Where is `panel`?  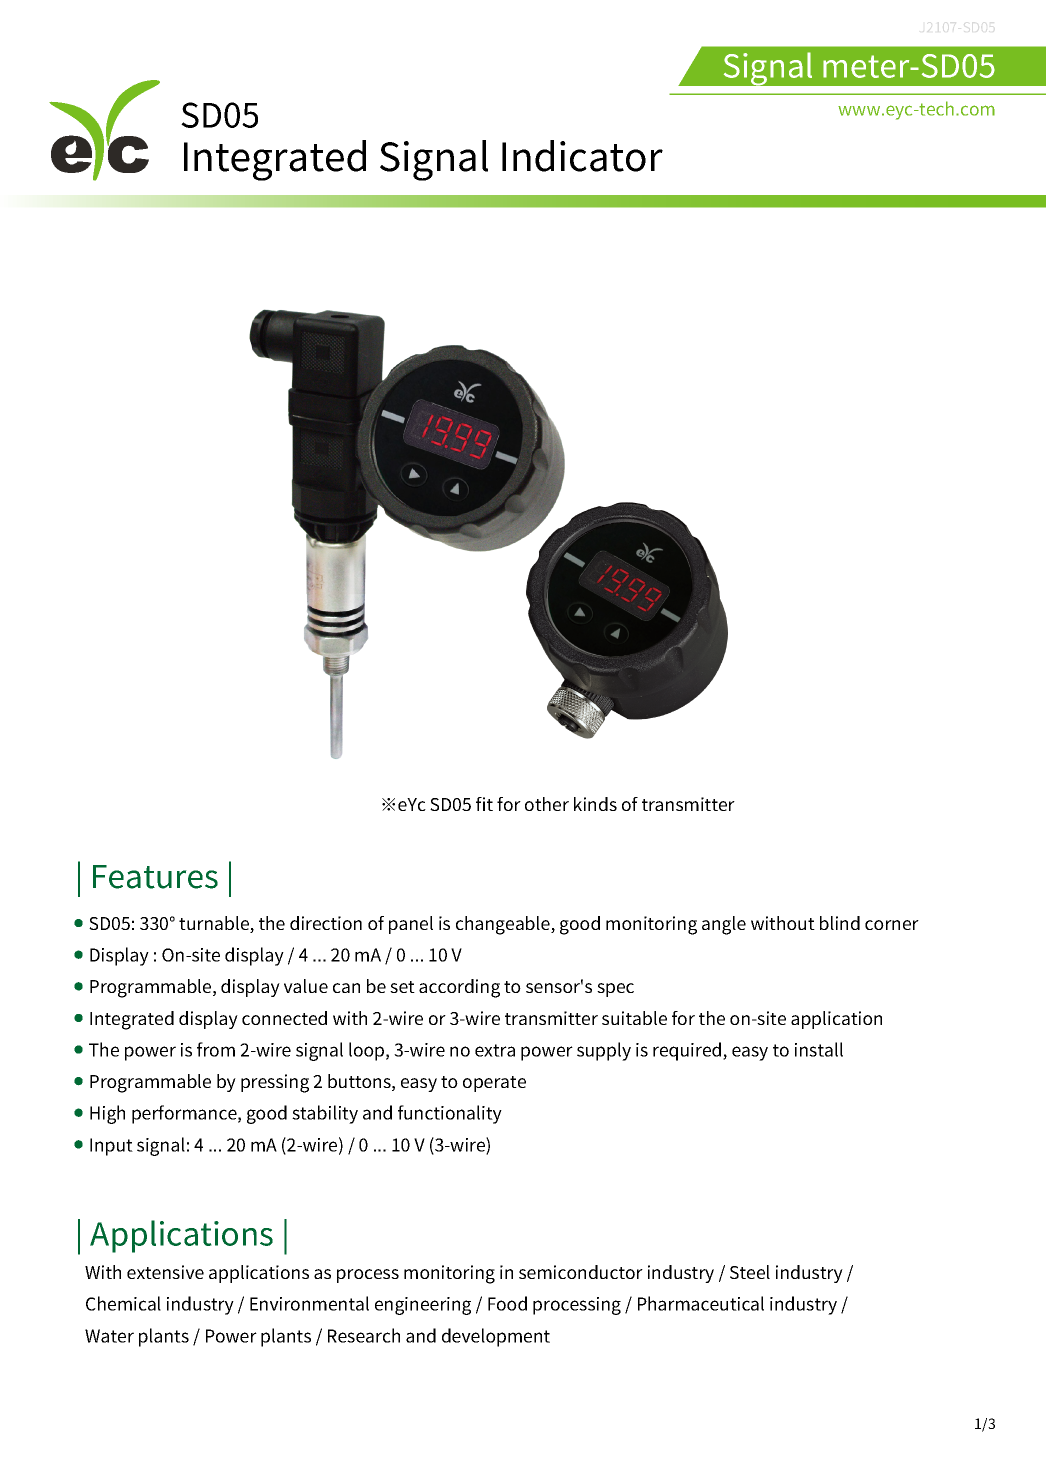
panel is located at coordinates (411, 925).
